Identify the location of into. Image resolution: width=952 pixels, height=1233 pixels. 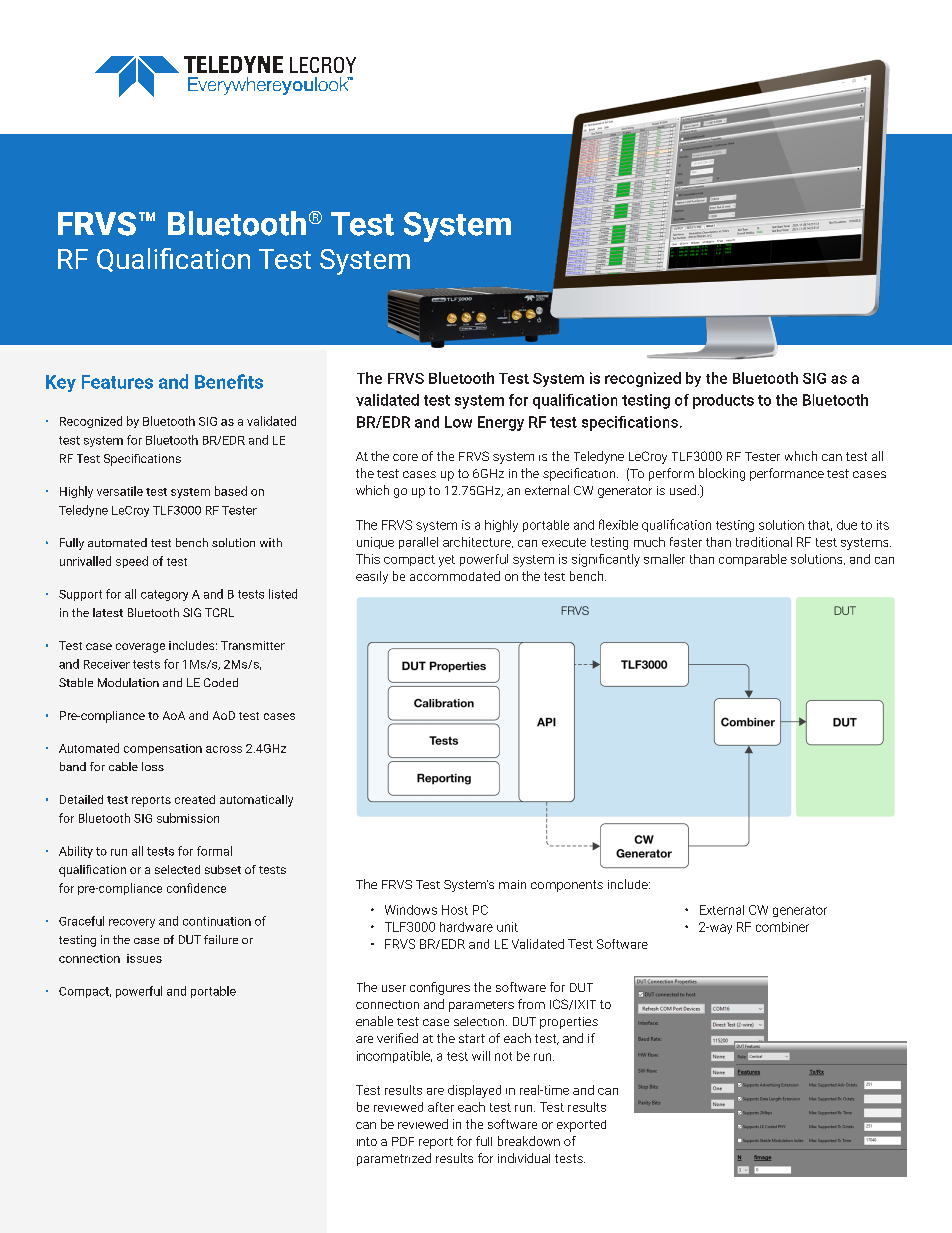
(367, 1141).
